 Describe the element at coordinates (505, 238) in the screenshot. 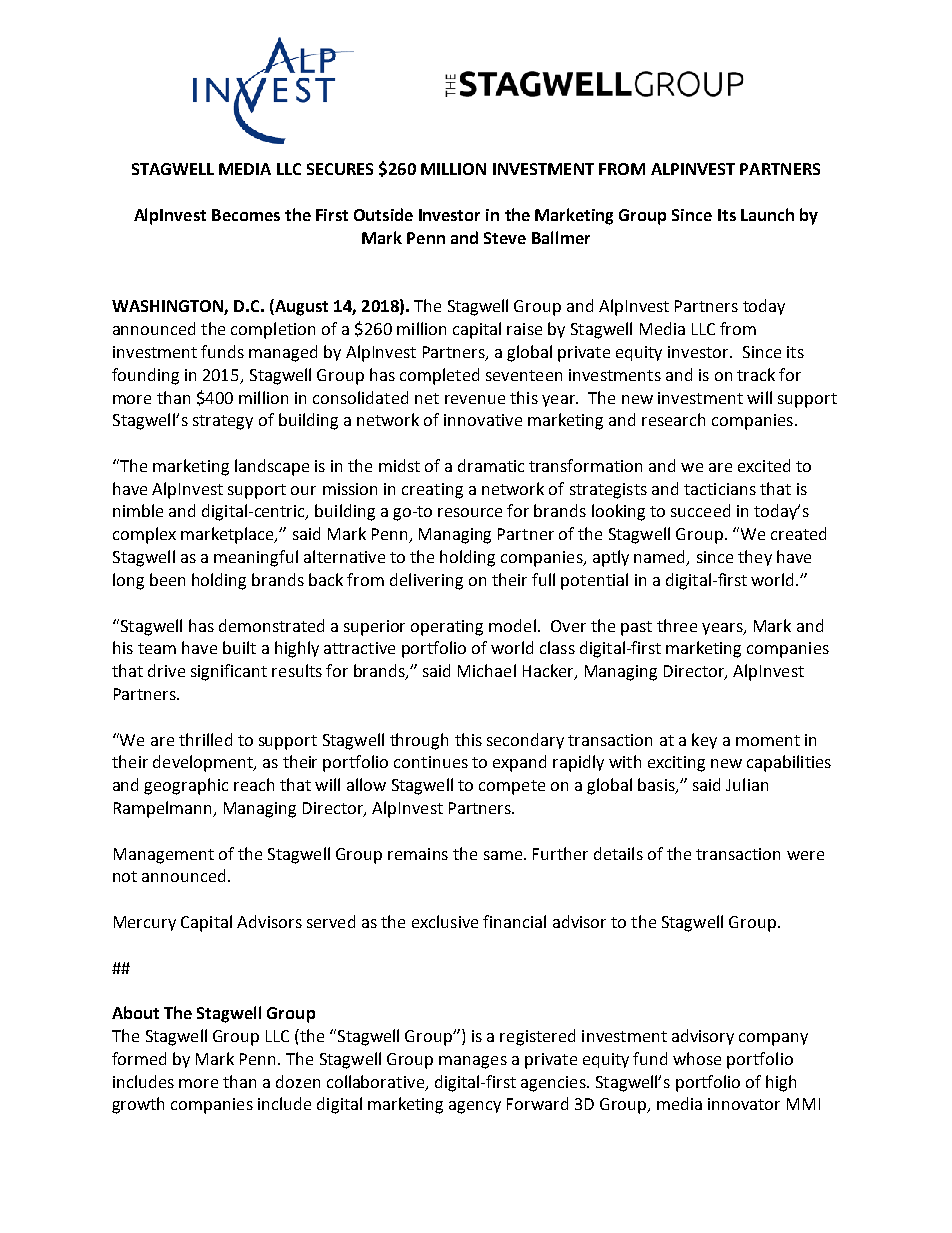

I see `Steve` at that location.
